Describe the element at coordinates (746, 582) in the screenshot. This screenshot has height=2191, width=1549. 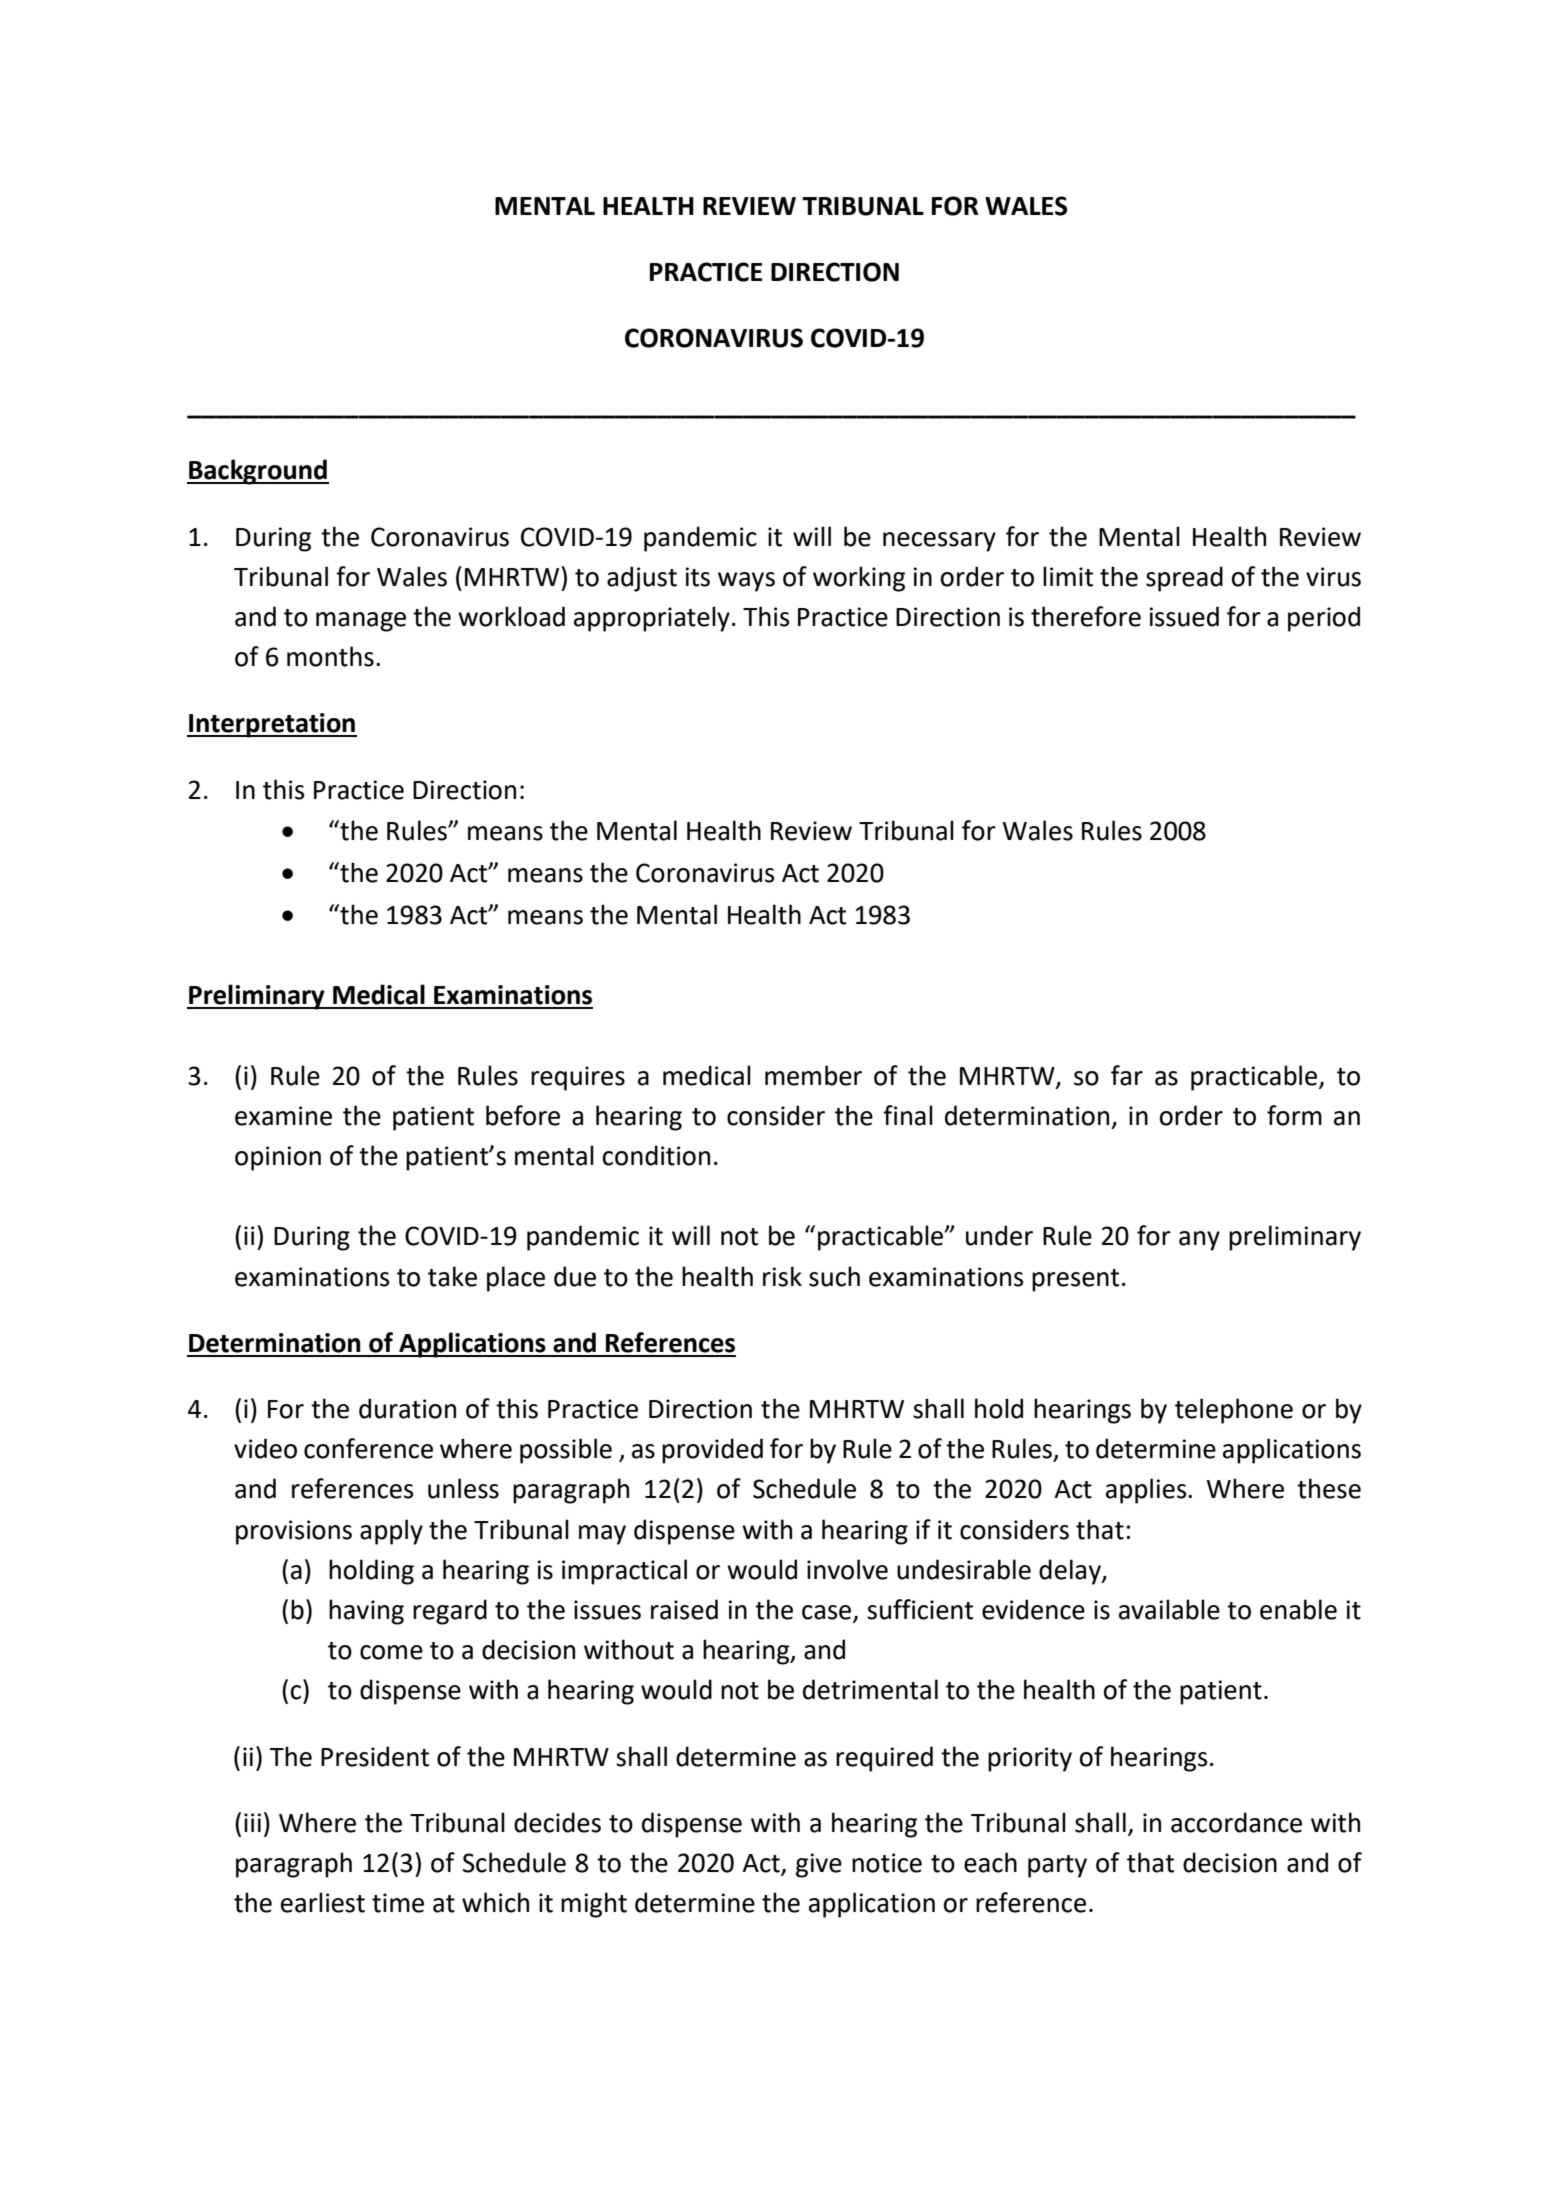
I see `ways` at that location.
